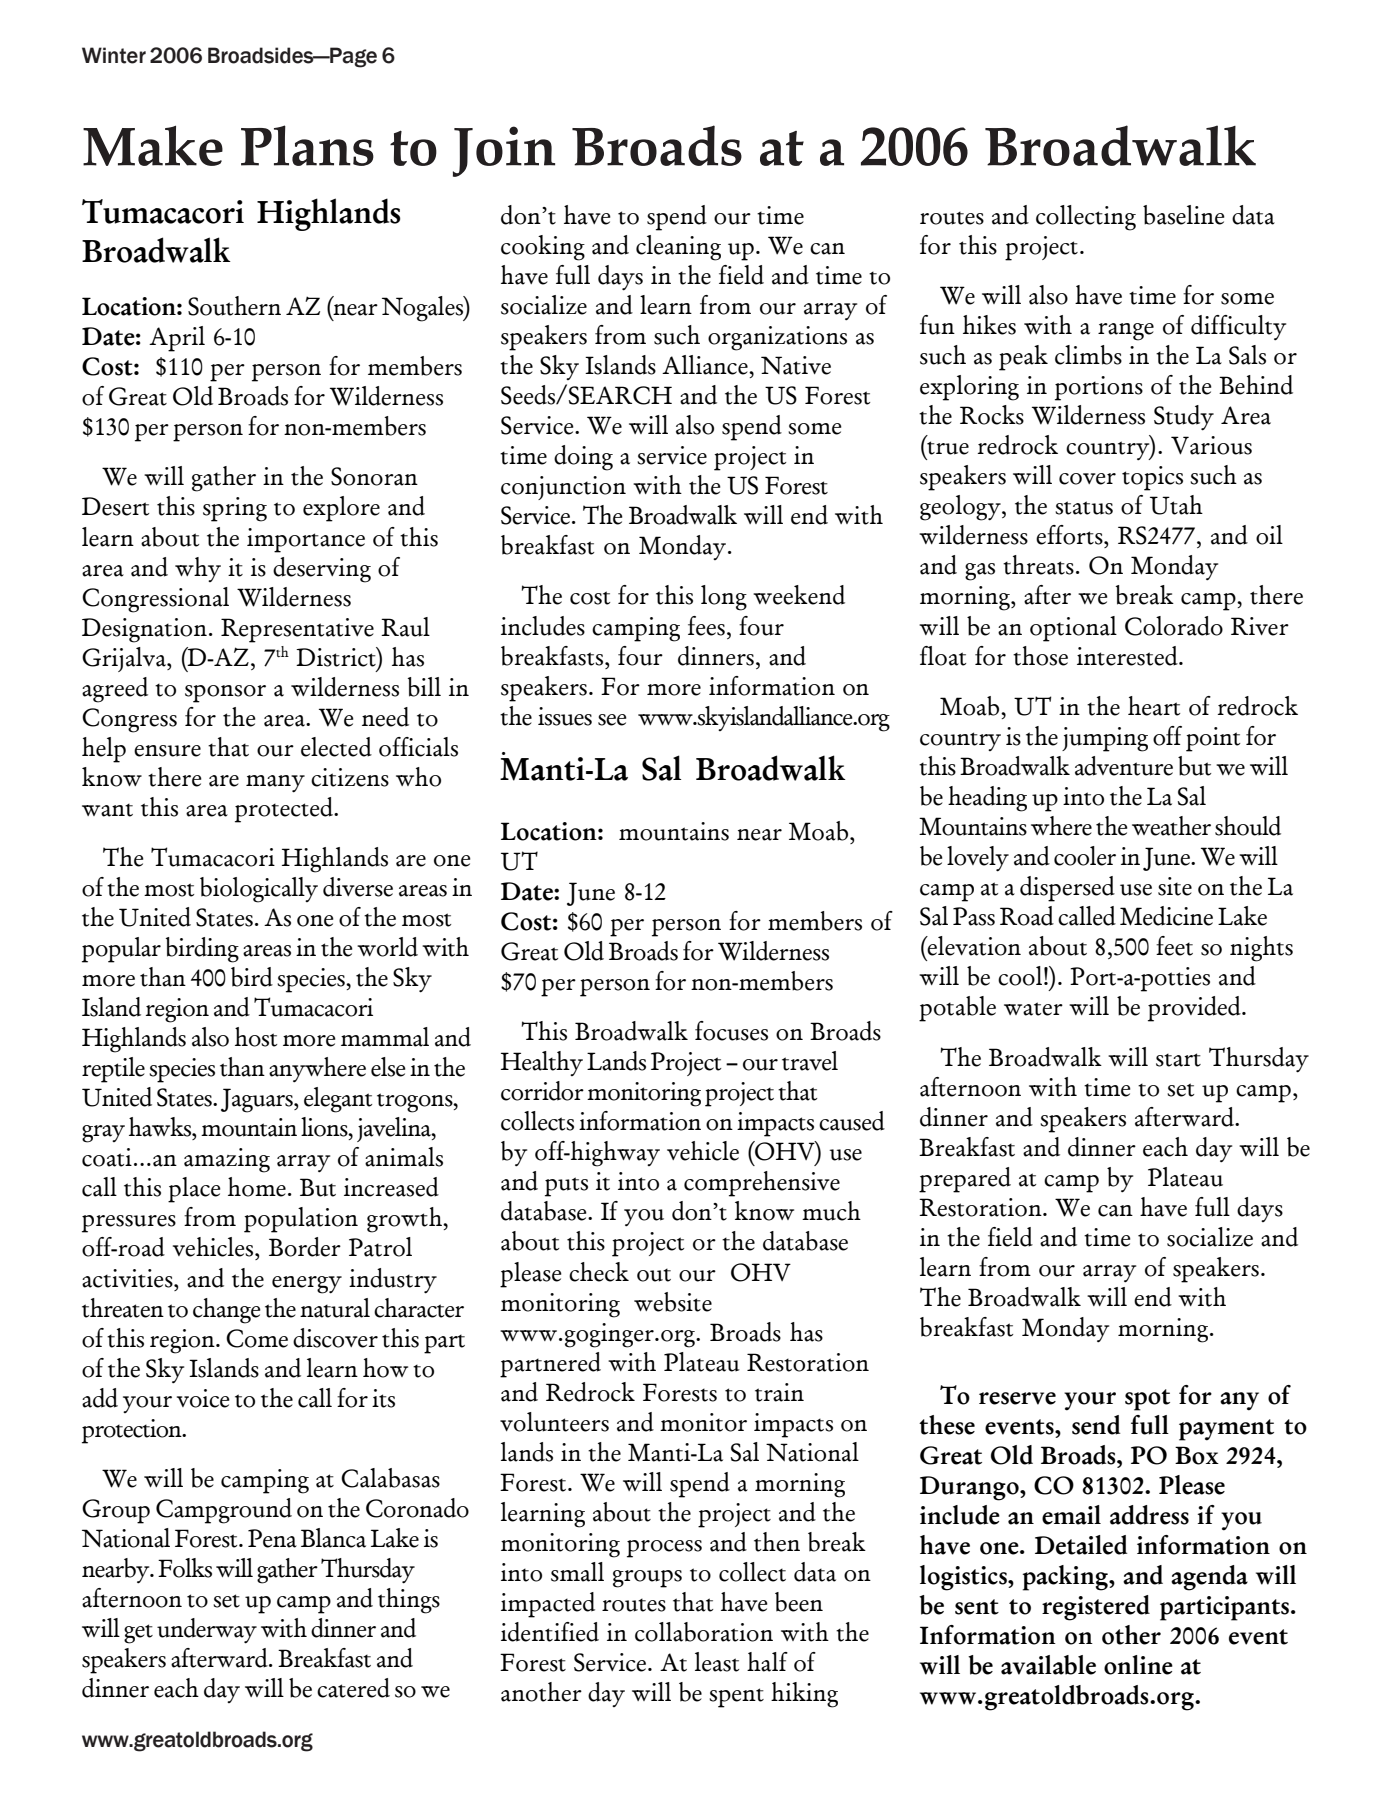 The width and height of the document is (1393, 1802). What do you see at coordinates (704, 1632) in the document?
I see `collaboration` at bounding box center [704, 1632].
